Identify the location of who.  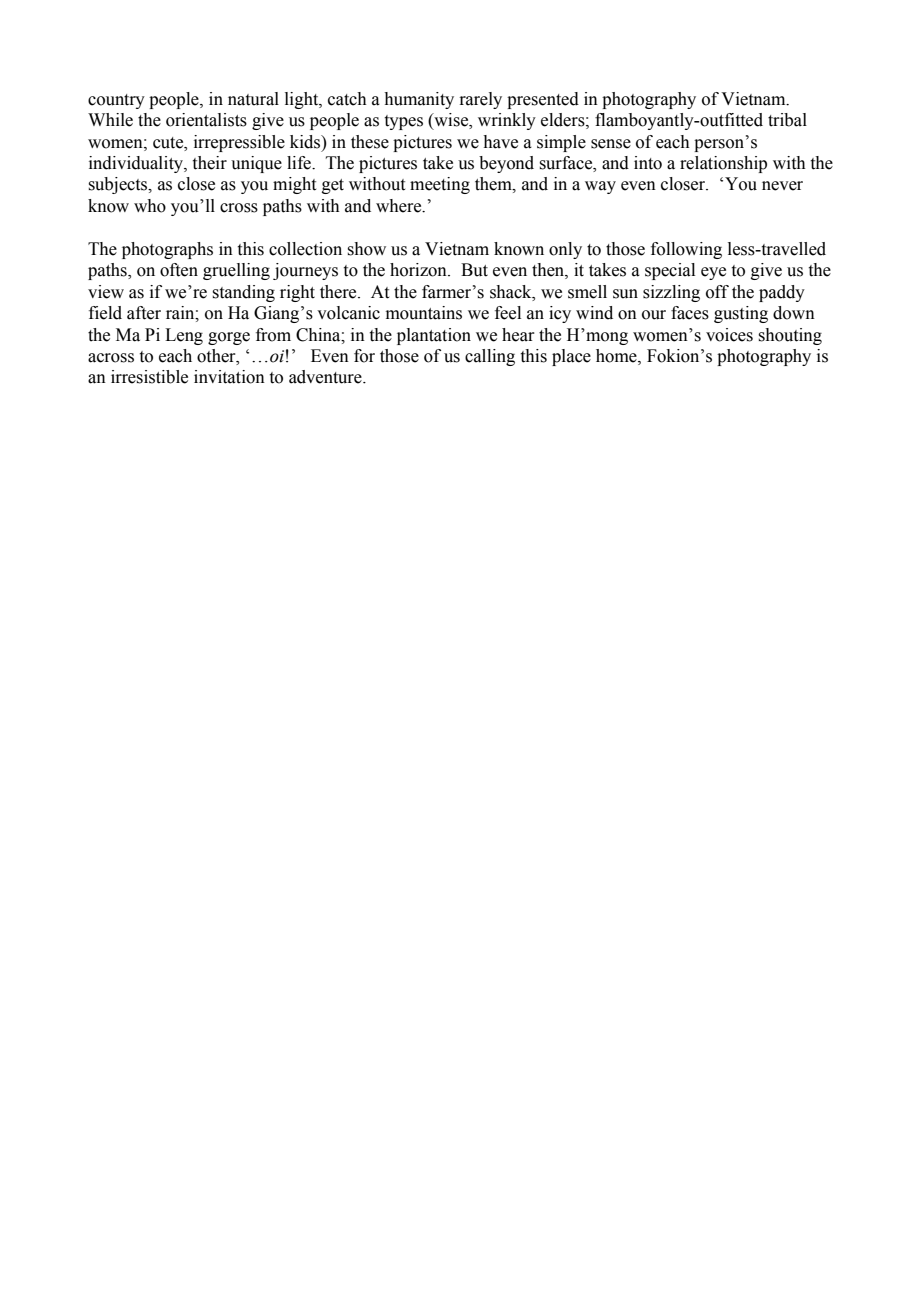
(150, 206).
